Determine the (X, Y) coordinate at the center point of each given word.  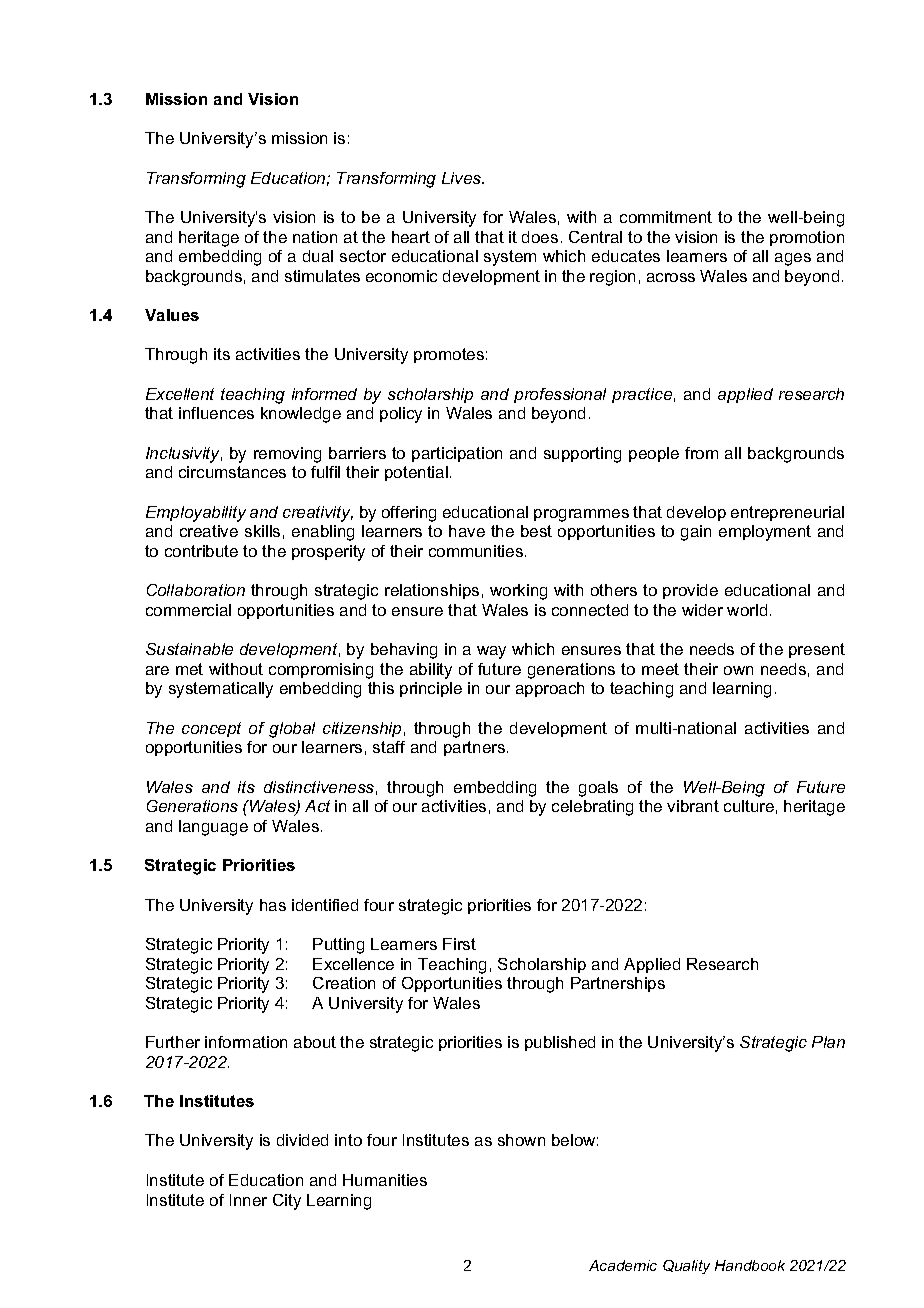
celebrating (592, 808)
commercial (188, 610)
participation (457, 454)
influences (216, 413)
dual (318, 256)
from (701, 453)
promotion (807, 238)
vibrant (693, 806)
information (246, 1042)
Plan (828, 1042)
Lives (463, 178)
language (213, 828)
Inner (248, 1200)
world (747, 610)
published (560, 1043)
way (491, 652)
